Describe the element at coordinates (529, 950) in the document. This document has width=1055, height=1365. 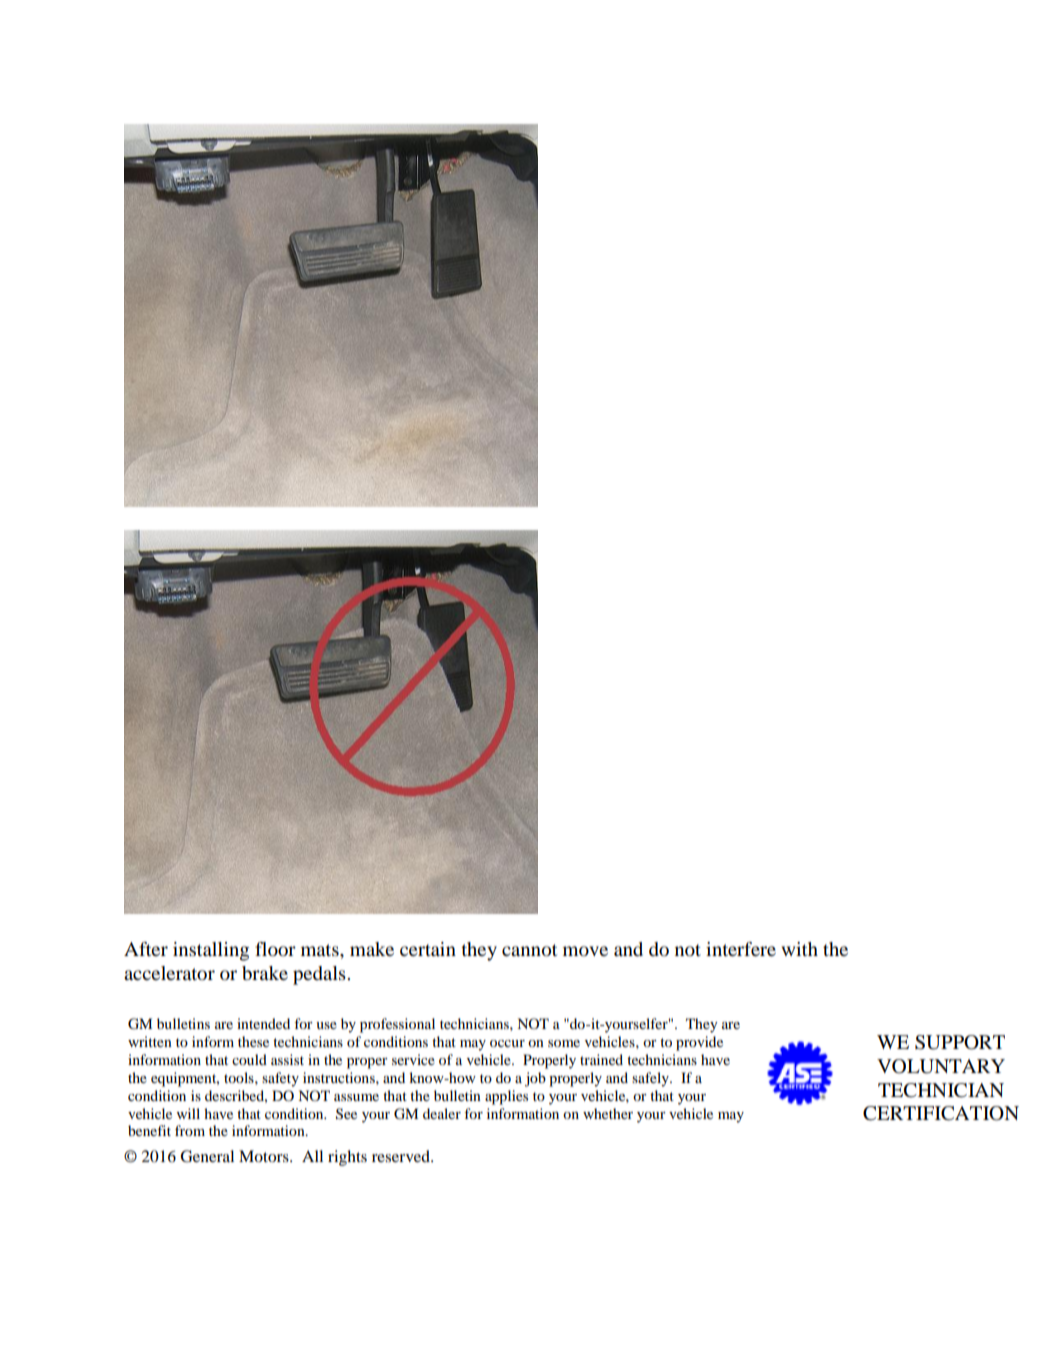
I see `cannot` at that location.
